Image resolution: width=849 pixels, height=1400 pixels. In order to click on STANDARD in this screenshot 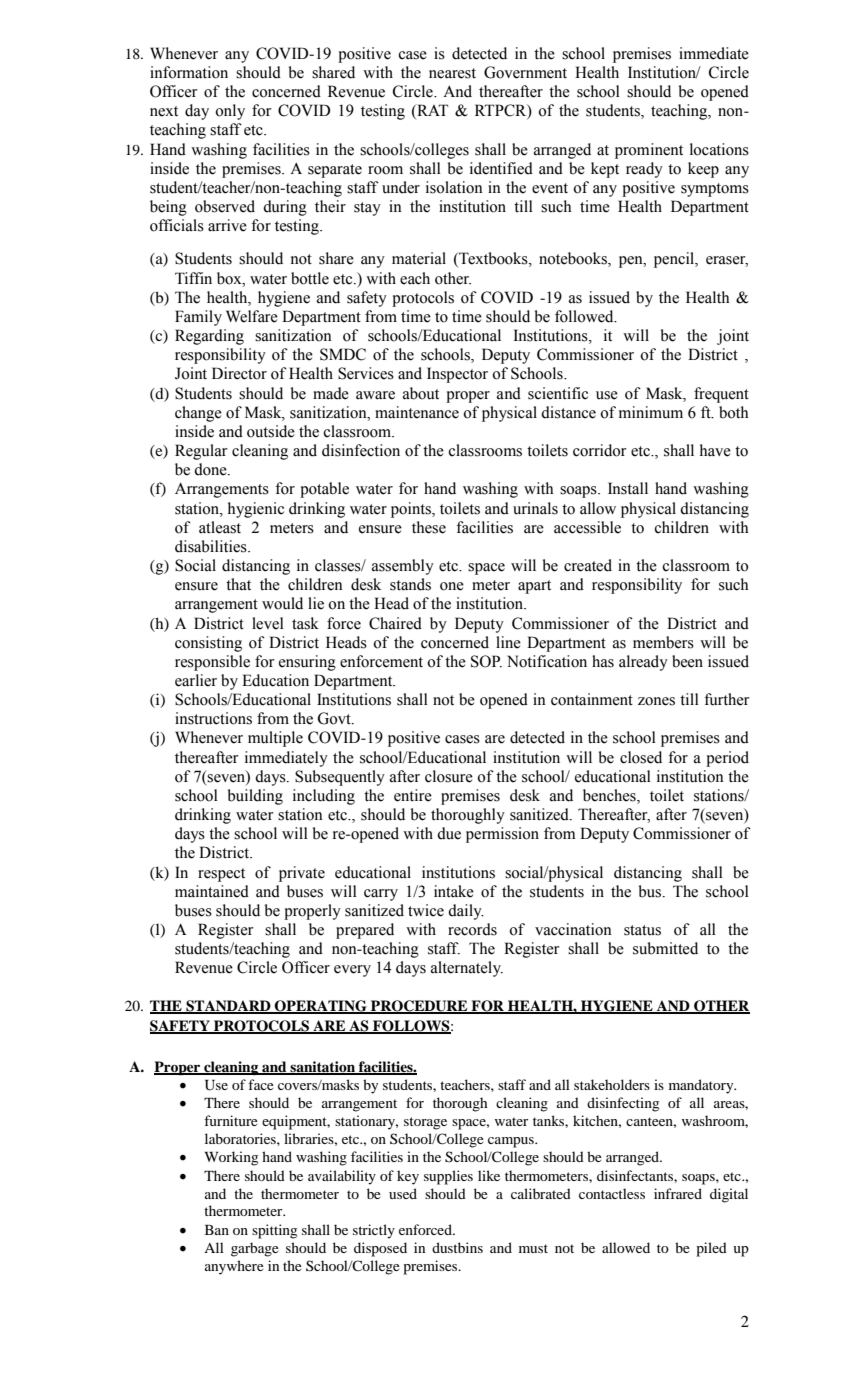, I will do `click(228, 1007)`.
